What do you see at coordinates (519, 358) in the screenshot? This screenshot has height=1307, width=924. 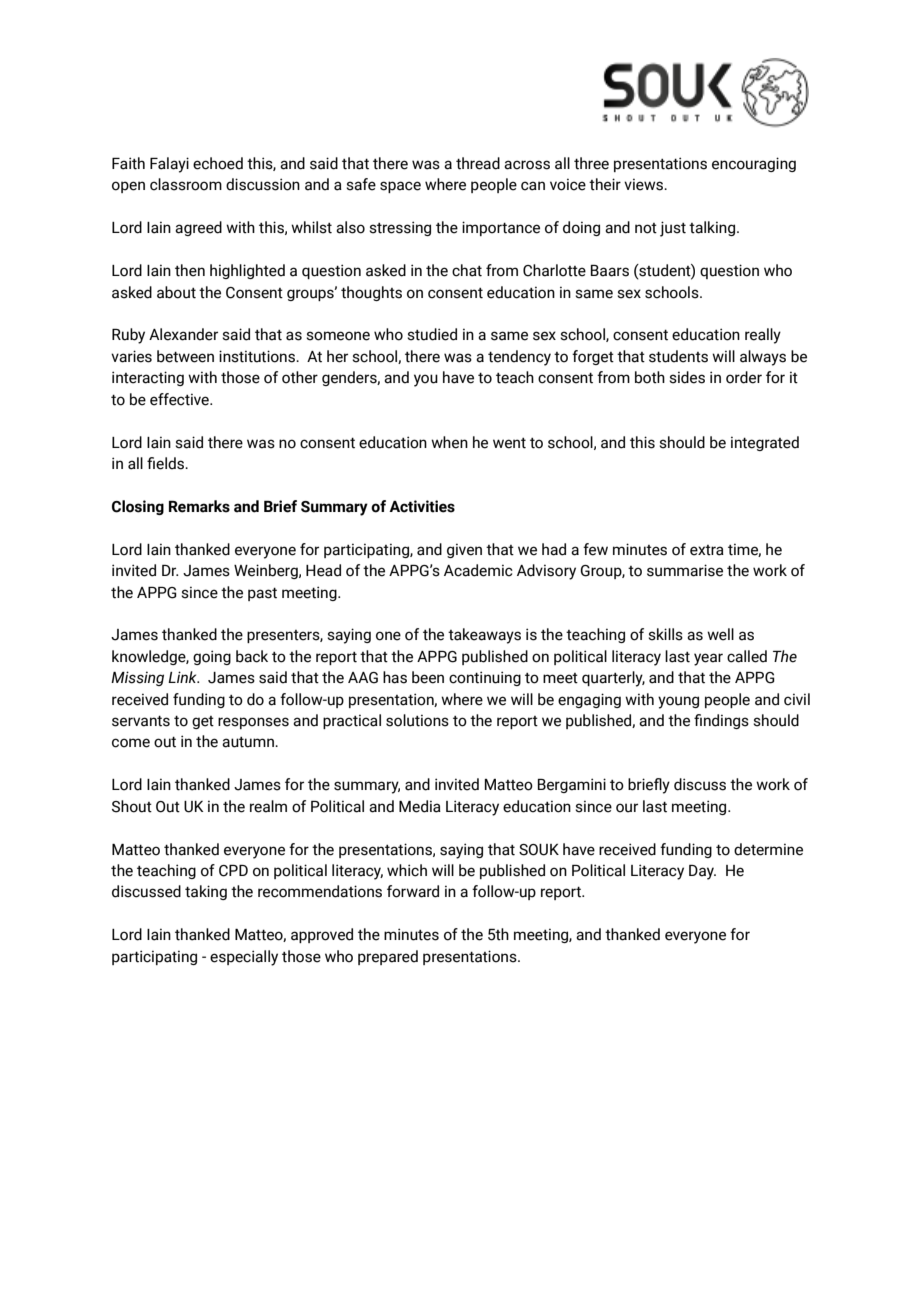 I see `tendency` at bounding box center [519, 358].
